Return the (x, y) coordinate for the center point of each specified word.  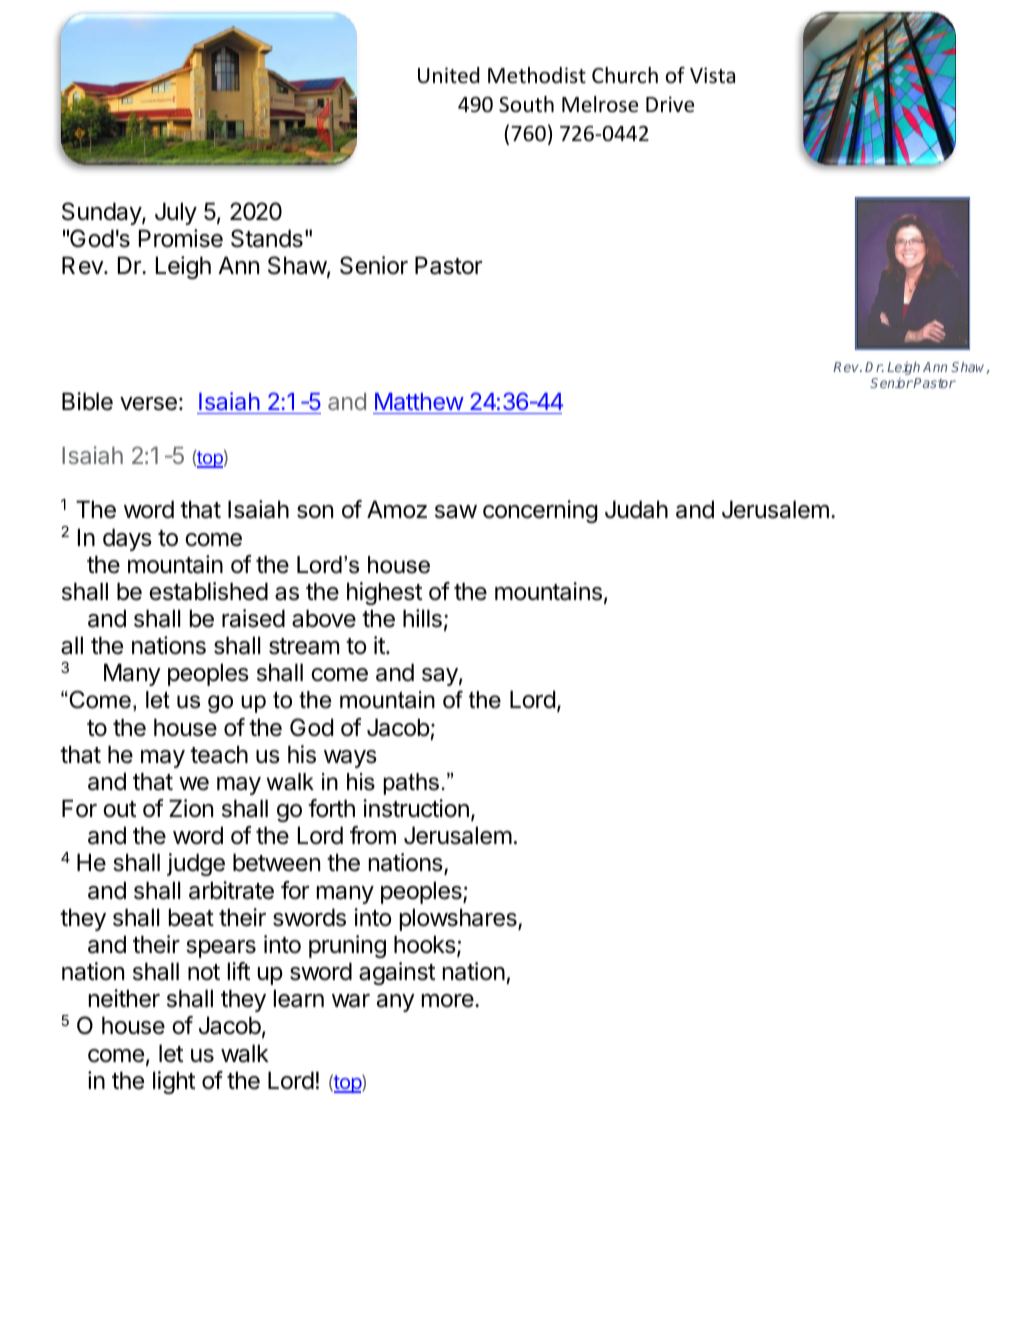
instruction (416, 808)
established (208, 591)
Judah (636, 509)
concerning (540, 511)
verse (148, 404)
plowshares (459, 919)
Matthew (419, 401)
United (448, 75)
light (174, 1082)
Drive (670, 104)
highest (384, 593)
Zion (191, 808)
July (176, 213)
